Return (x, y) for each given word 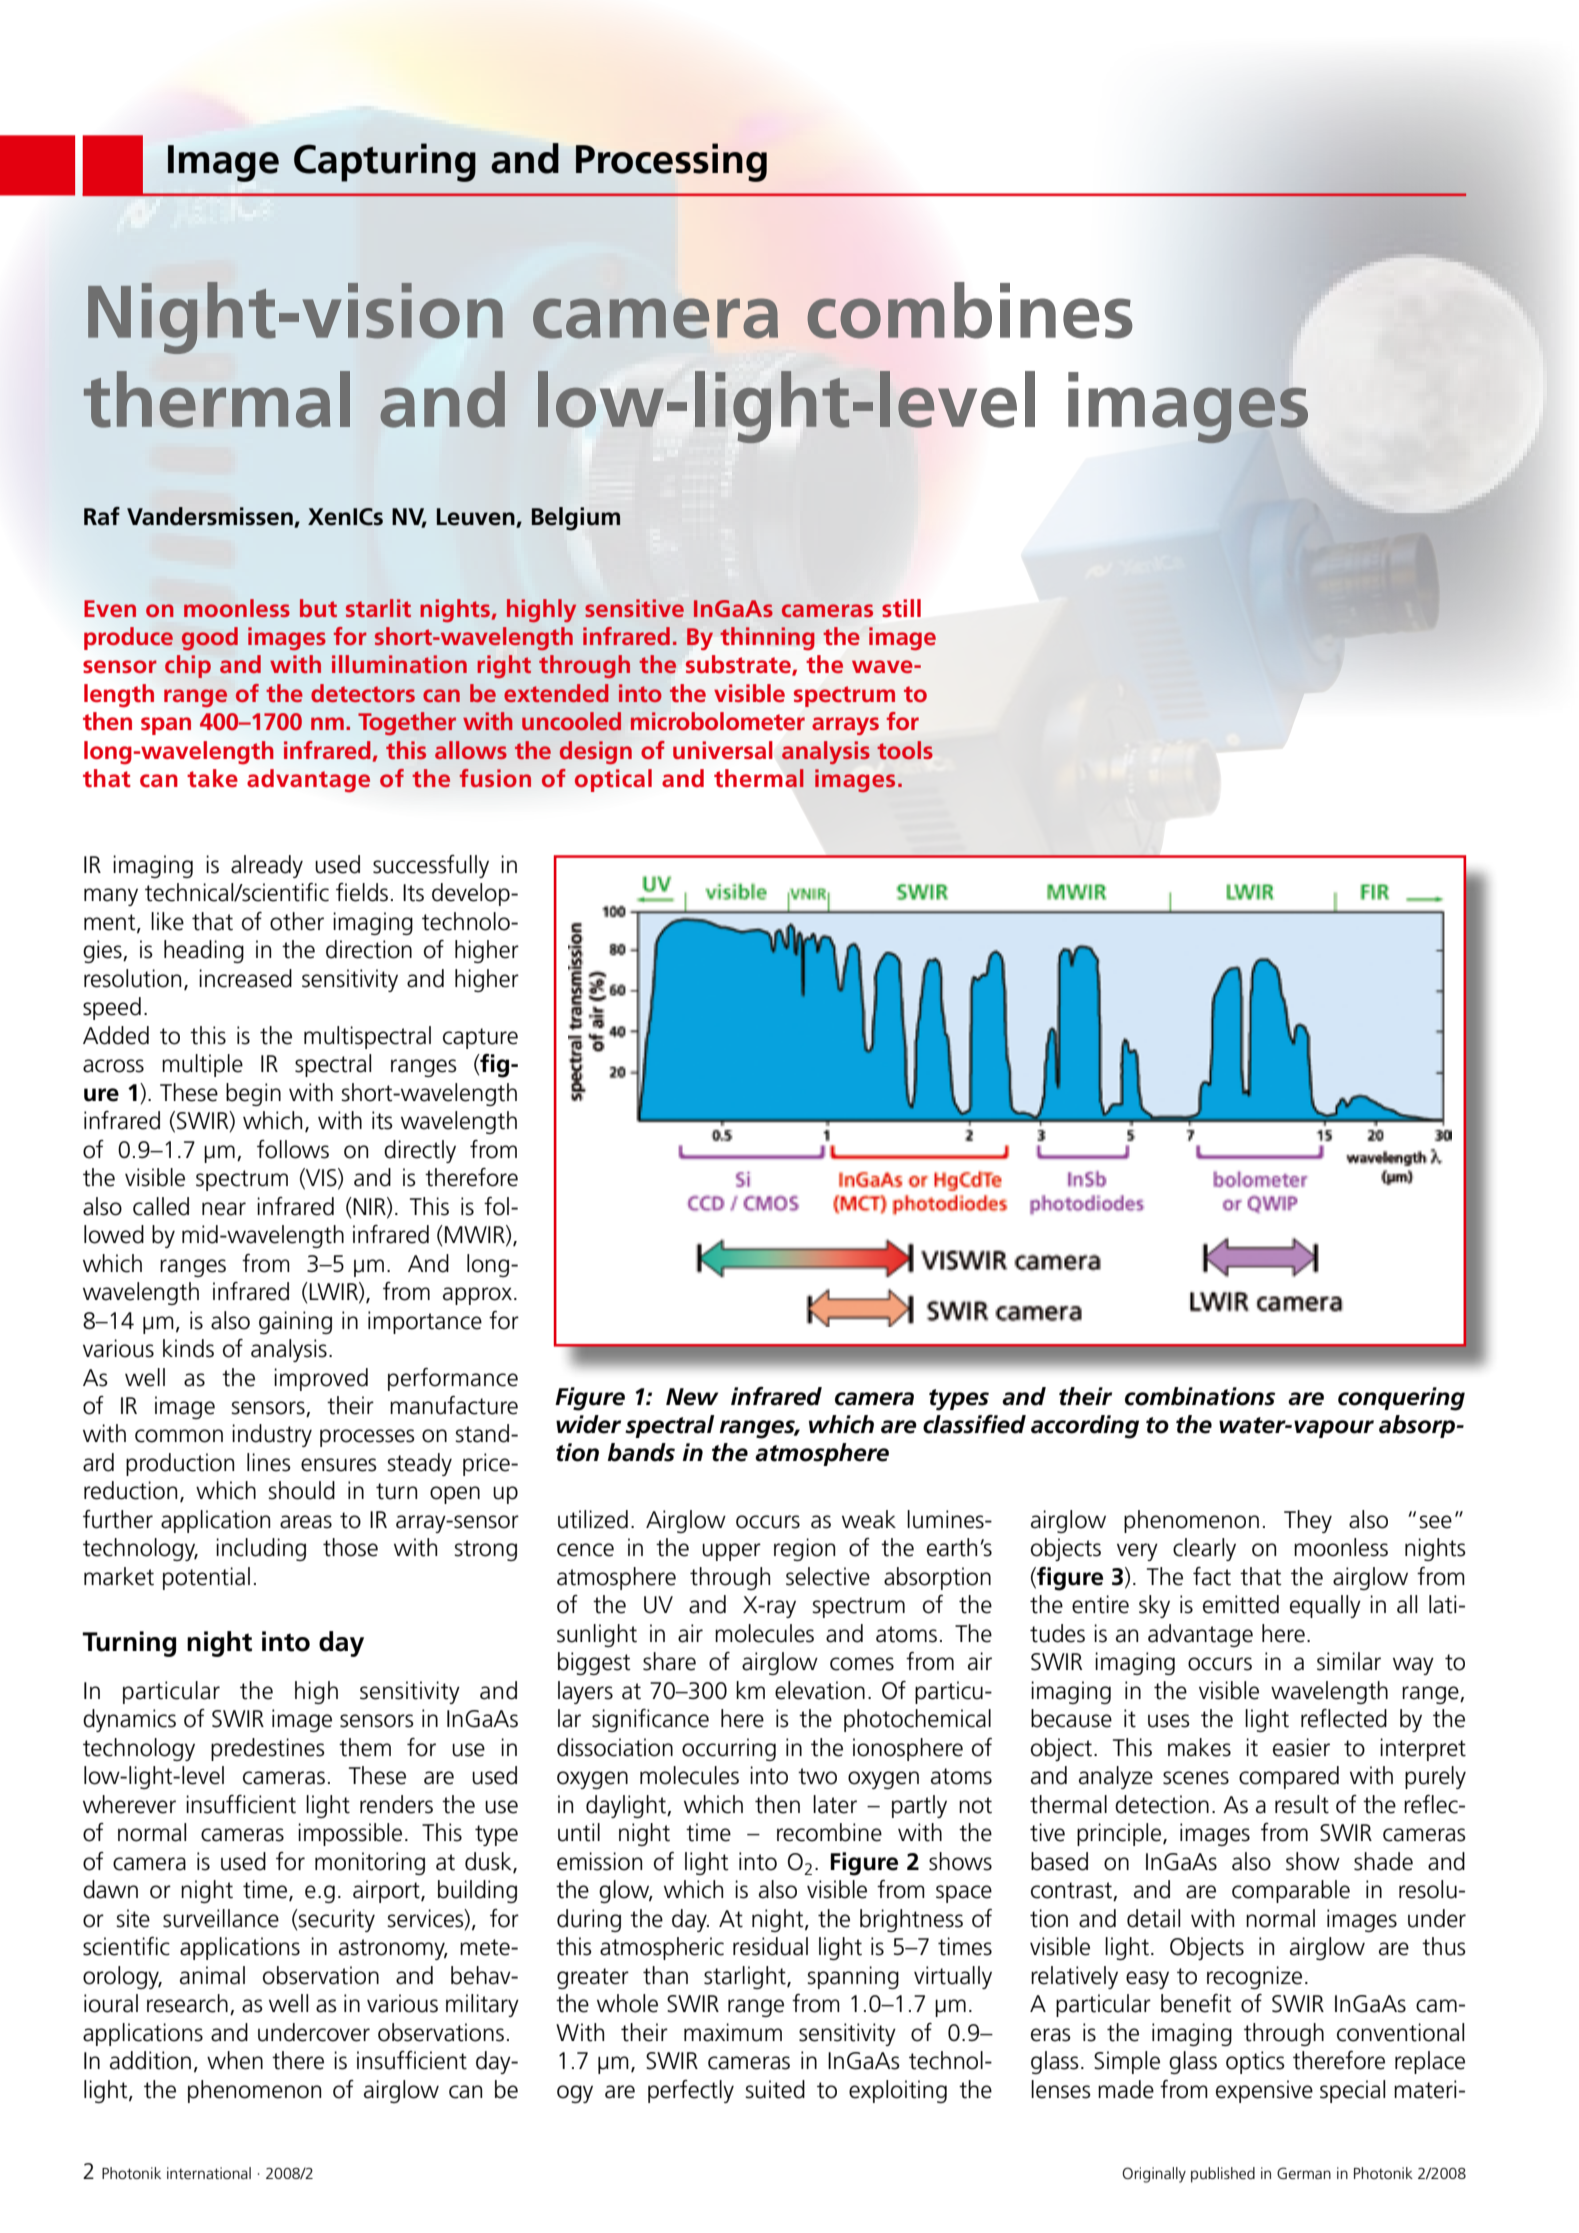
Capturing (385, 162)
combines (970, 310)
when (235, 2060)
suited (775, 2089)
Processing (671, 162)
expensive (1264, 2091)
